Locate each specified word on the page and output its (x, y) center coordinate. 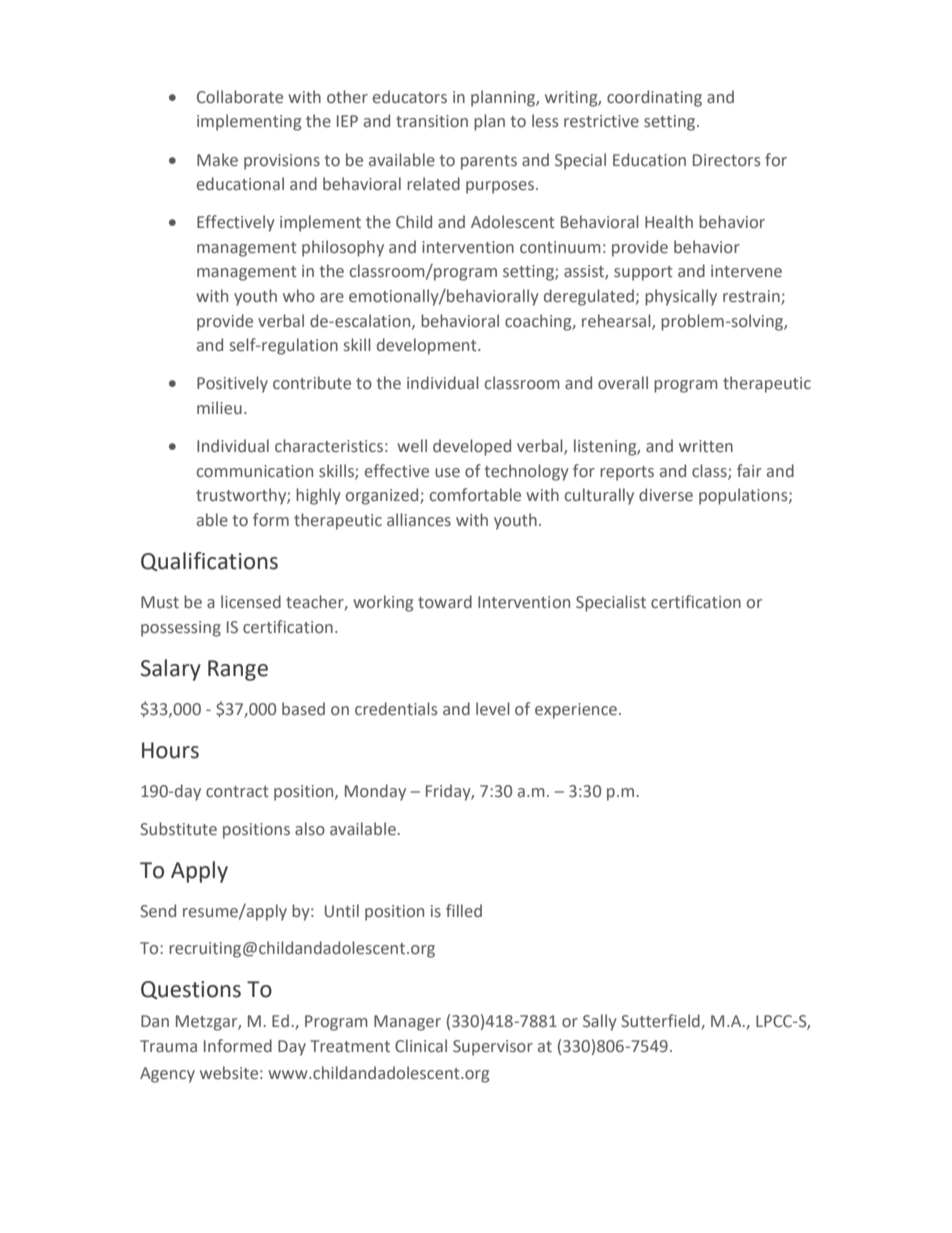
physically (681, 297)
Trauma (168, 1046)
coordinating (654, 98)
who (299, 295)
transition (432, 121)
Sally (600, 1022)
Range (238, 670)
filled (464, 911)
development (428, 346)
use (447, 473)
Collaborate (240, 97)
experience (577, 711)
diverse (666, 495)
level (493, 709)
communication (255, 471)
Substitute (178, 829)
